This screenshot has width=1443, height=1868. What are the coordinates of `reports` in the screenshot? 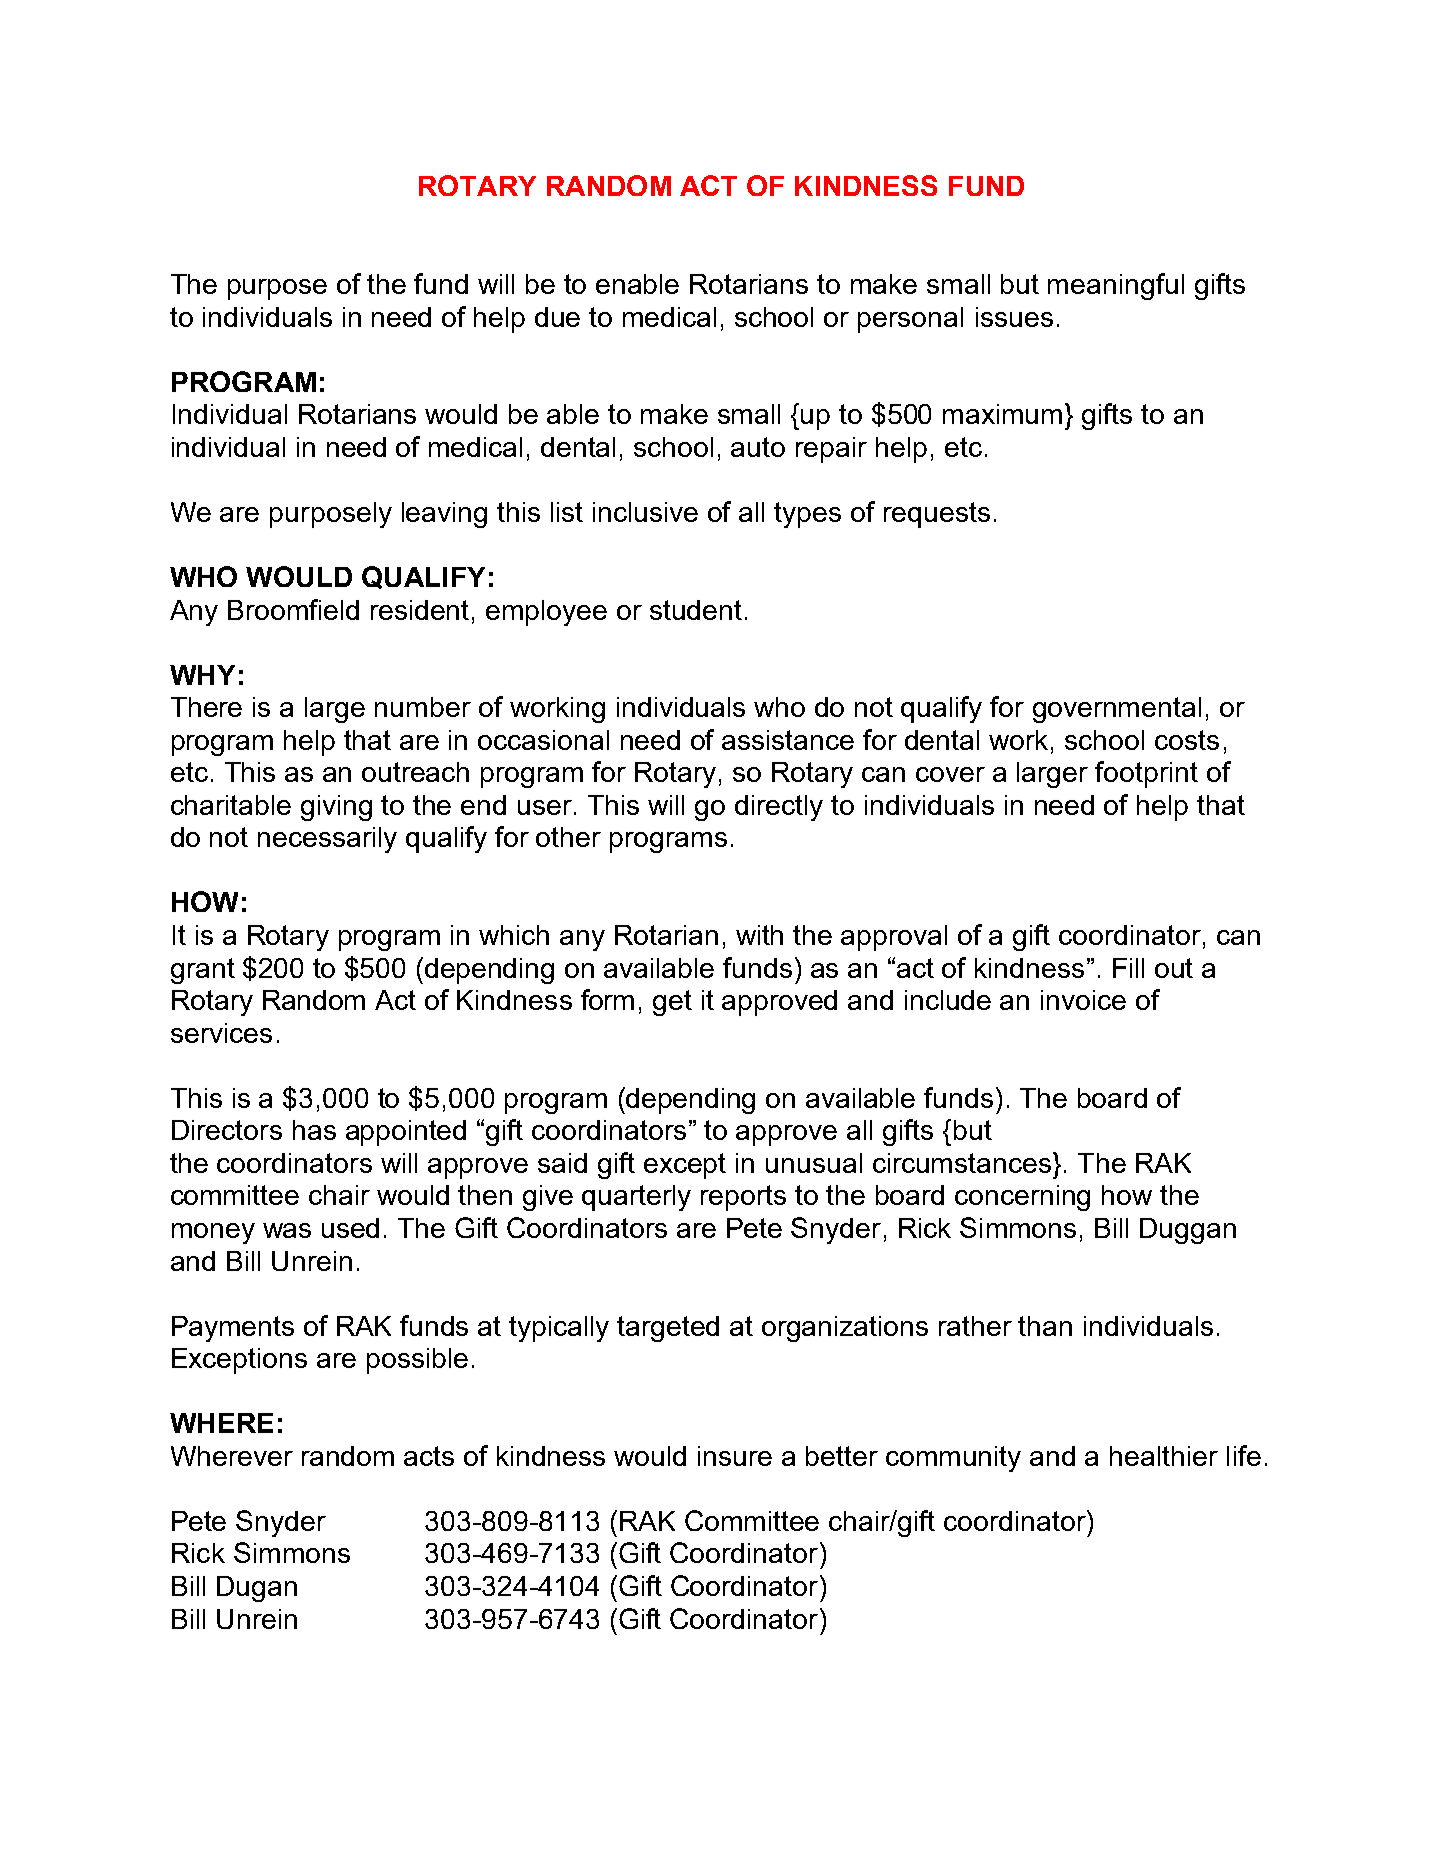 It's located at (743, 1198).
